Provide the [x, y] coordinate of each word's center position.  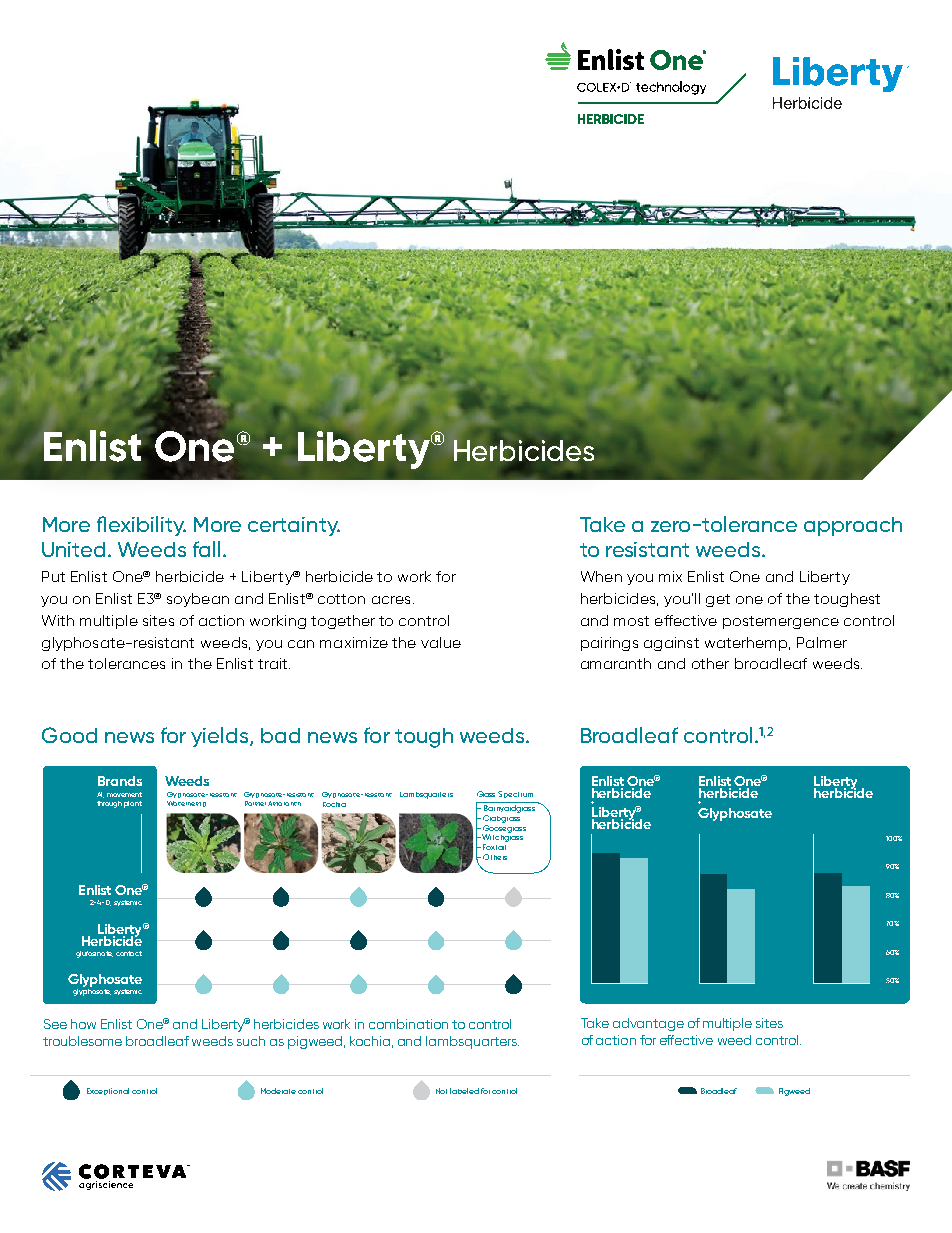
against [671, 644]
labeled [464, 1091]
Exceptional [108, 1091]
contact [129, 953]
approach [853, 526]
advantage [648, 1024]
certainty [294, 526]
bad [280, 735]
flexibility [141, 526]
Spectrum [515, 794]
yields [221, 737]
